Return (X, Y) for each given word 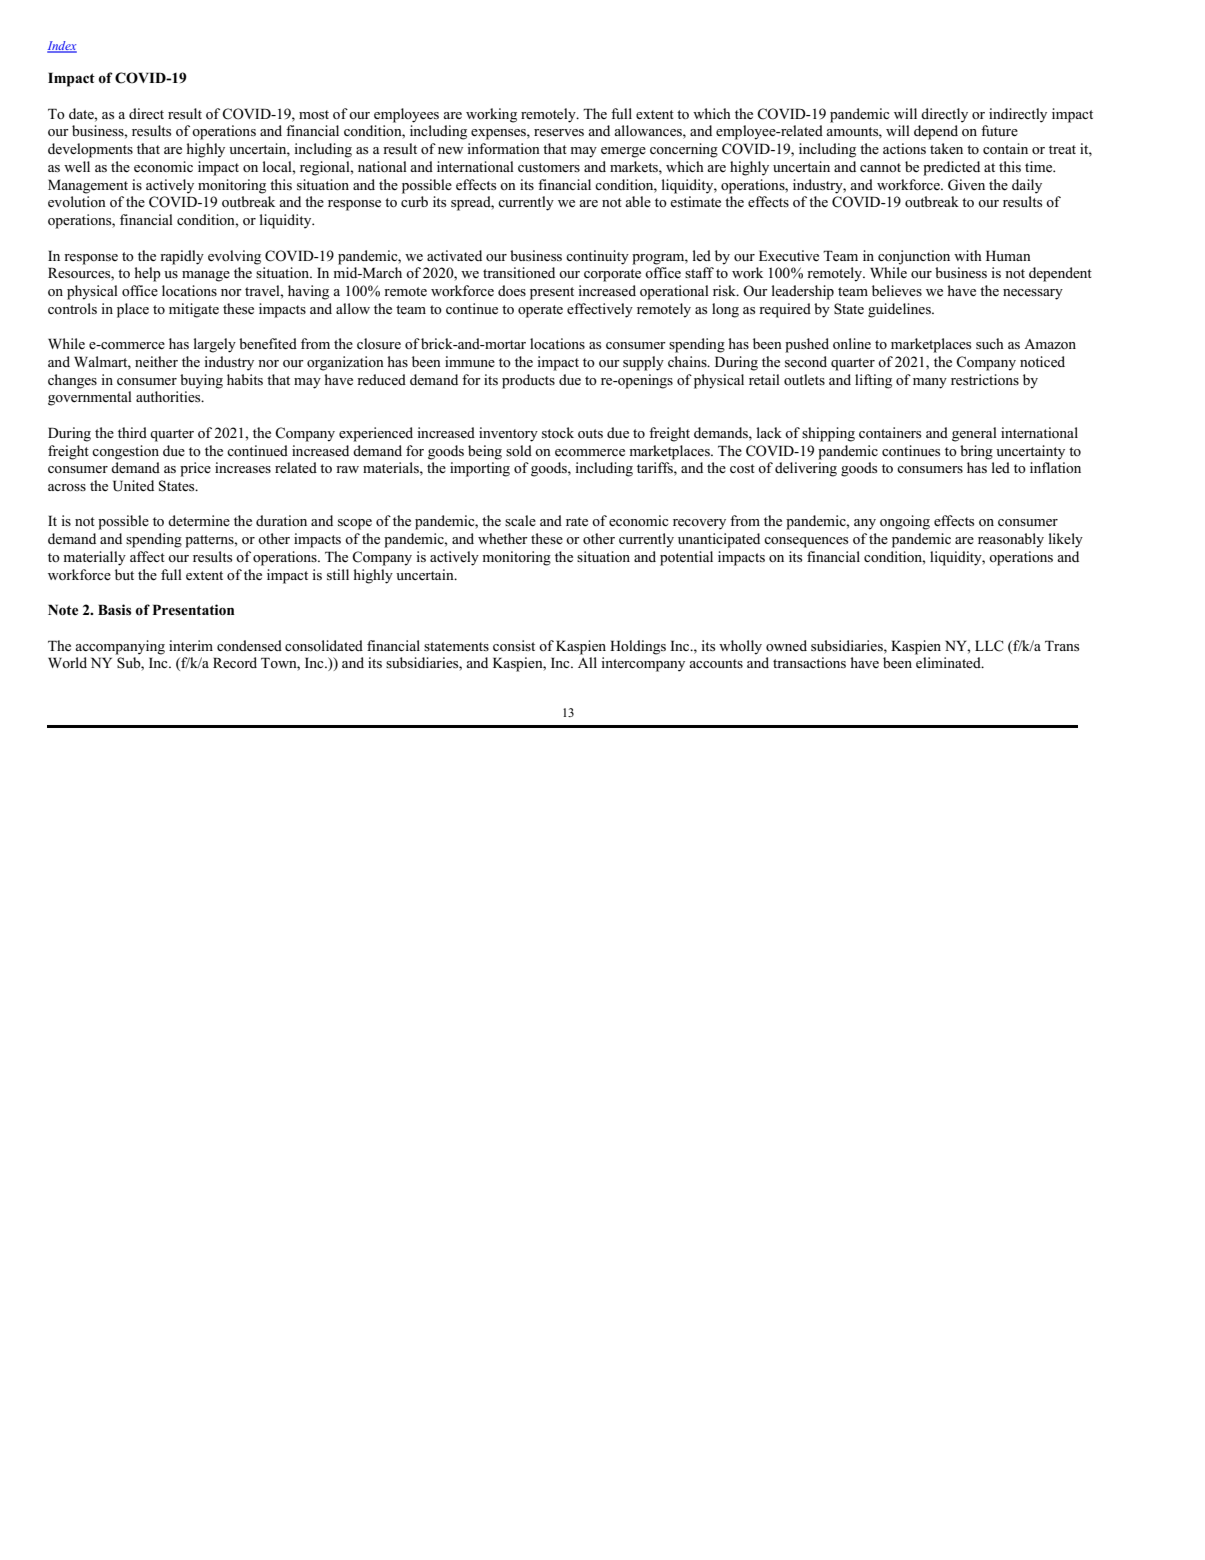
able (638, 201)
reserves (559, 132)
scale (520, 520)
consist (514, 645)
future (999, 130)
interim (191, 645)
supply (643, 363)
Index (62, 47)
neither (156, 361)
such (990, 343)
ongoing (905, 522)
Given (966, 185)
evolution (77, 201)
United (133, 486)
